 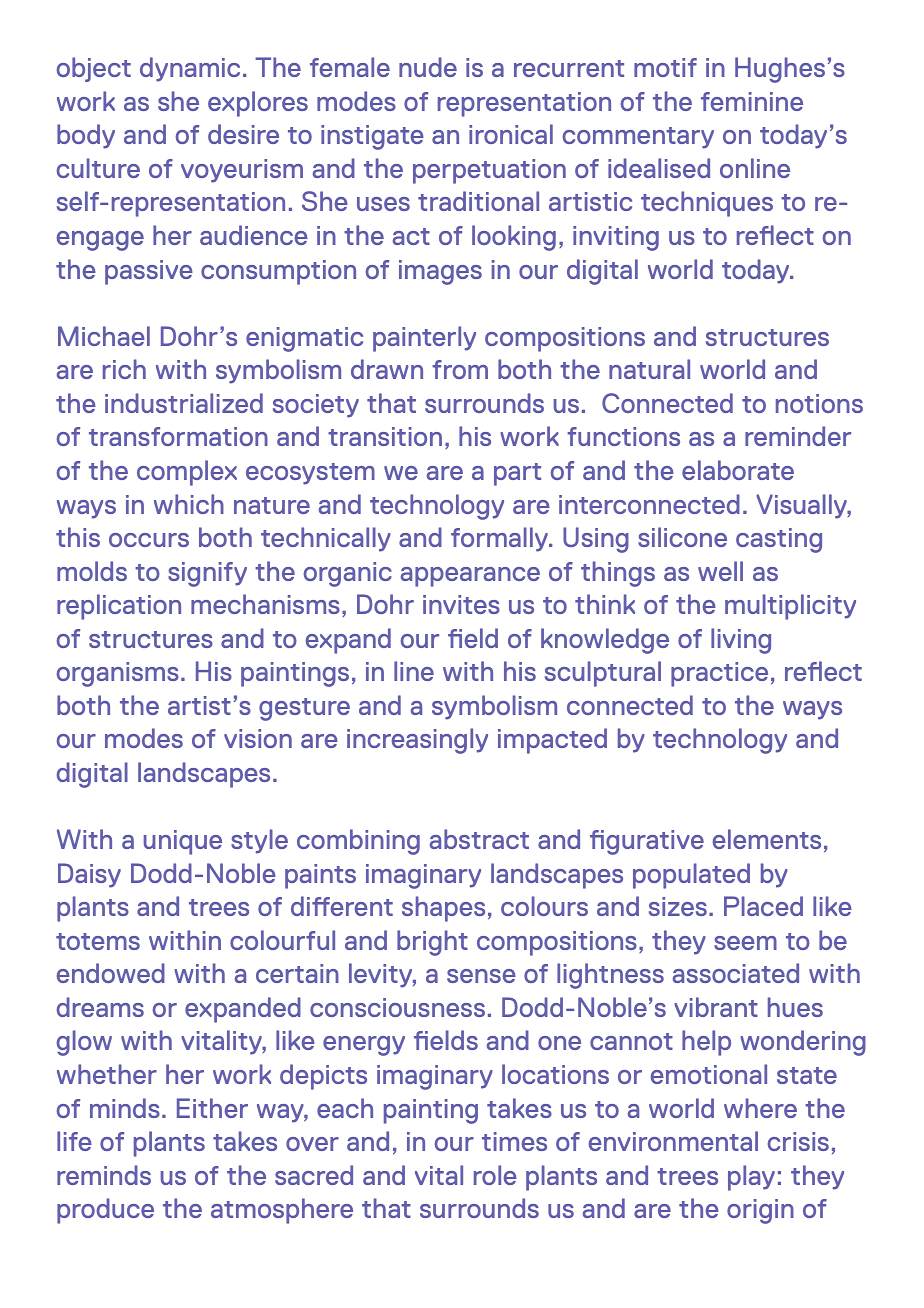 I want to click on feminine, so click(x=752, y=101).
